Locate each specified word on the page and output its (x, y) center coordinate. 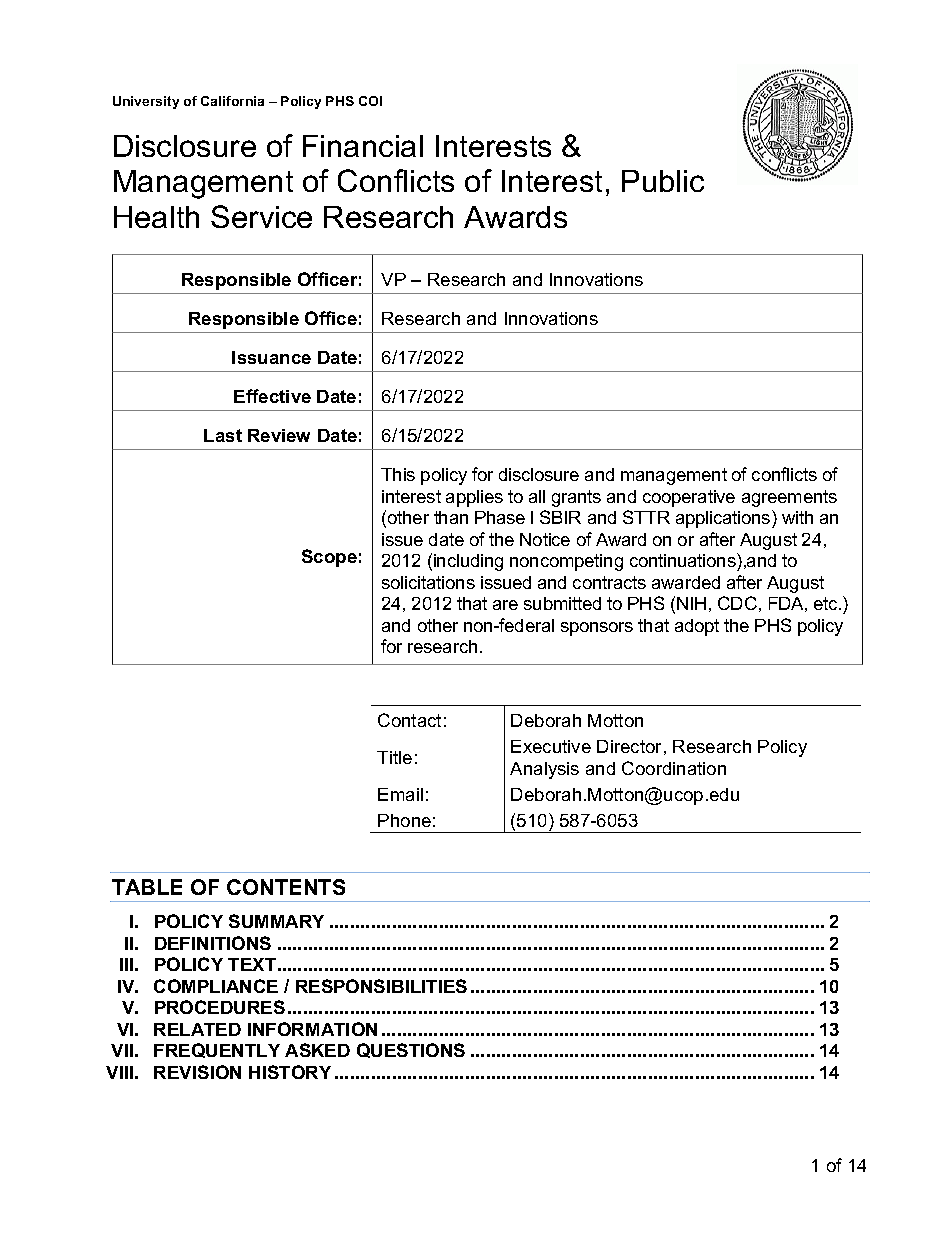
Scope (329, 558)
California (232, 101)
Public (663, 181)
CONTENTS (286, 887)
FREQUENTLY (217, 1050)
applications (724, 519)
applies (474, 498)
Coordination (674, 768)
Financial (363, 146)
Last (223, 435)
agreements (789, 498)
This (398, 474)
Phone (404, 820)
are (505, 605)
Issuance (271, 357)
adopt (697, 627)
